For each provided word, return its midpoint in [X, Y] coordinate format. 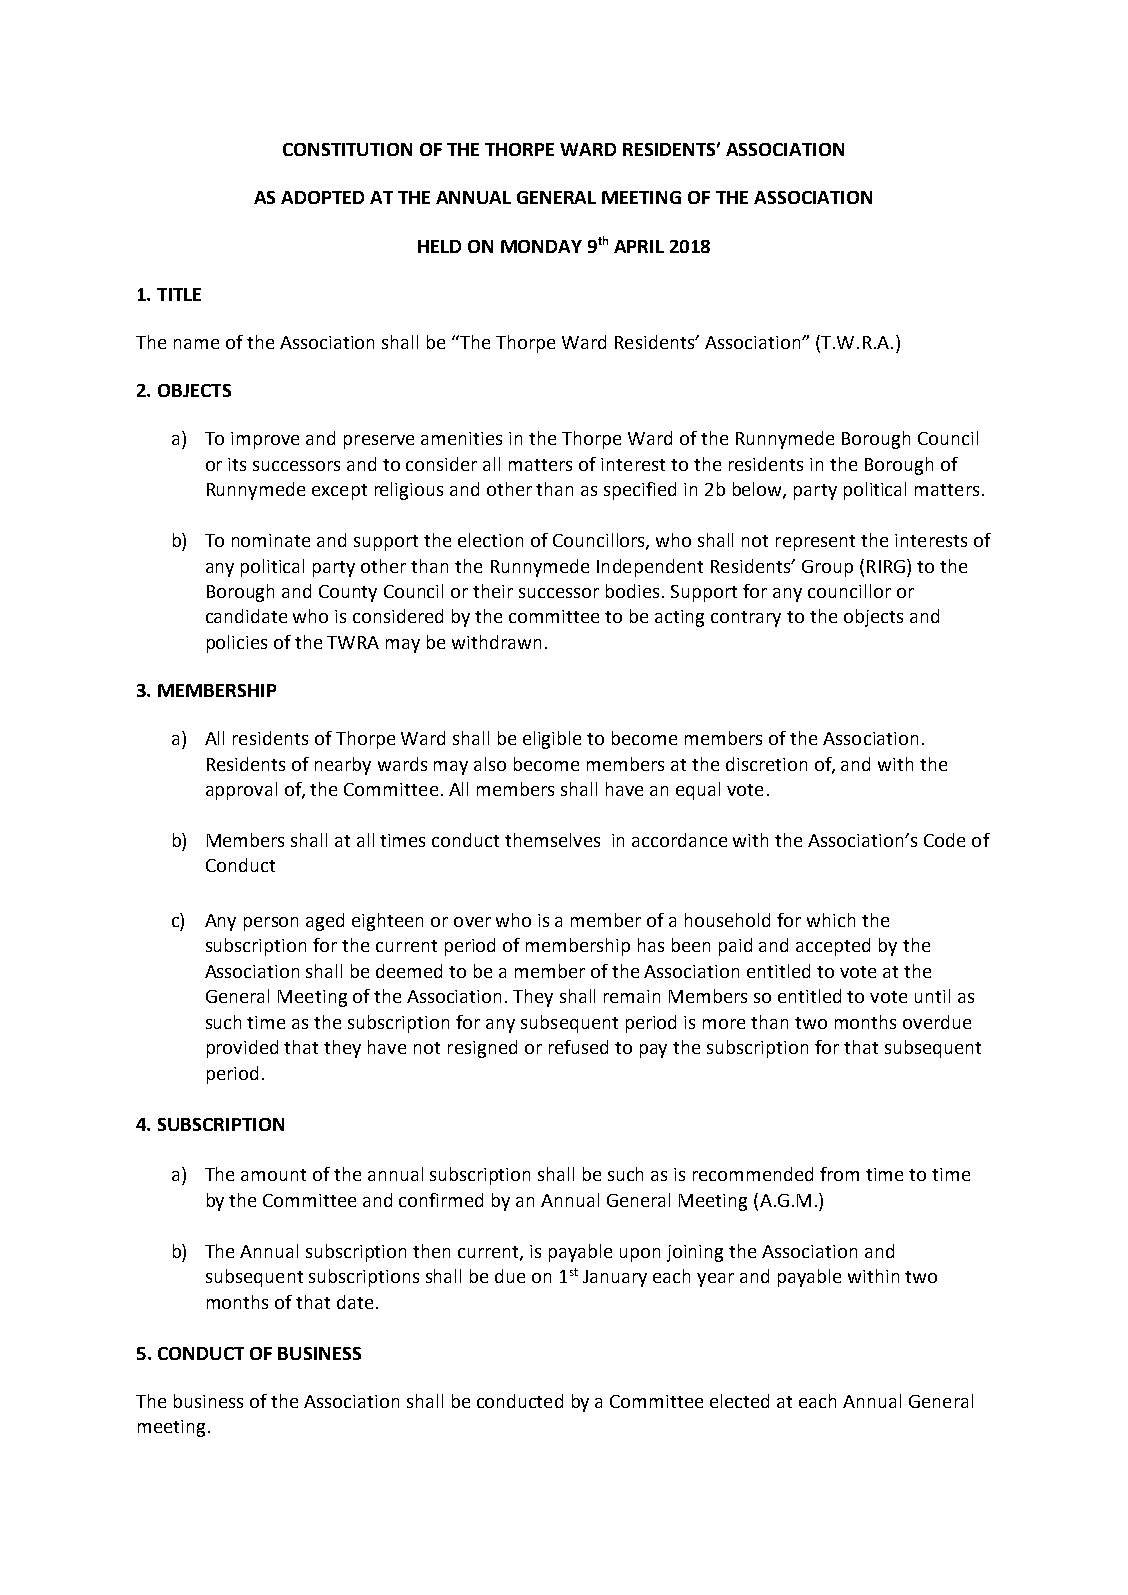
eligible [552, 740]
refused [578, 1047]
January [615, 1278]
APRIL [639, 246]
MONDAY [541, 246]
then [431, 1251]
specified [640, 491]
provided [242, 1049]
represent [815, 543]
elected [739, 1401]
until [932, 996]
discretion [766, 764]
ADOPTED [322, 197]
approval [241, 791]
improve [265, 440]
